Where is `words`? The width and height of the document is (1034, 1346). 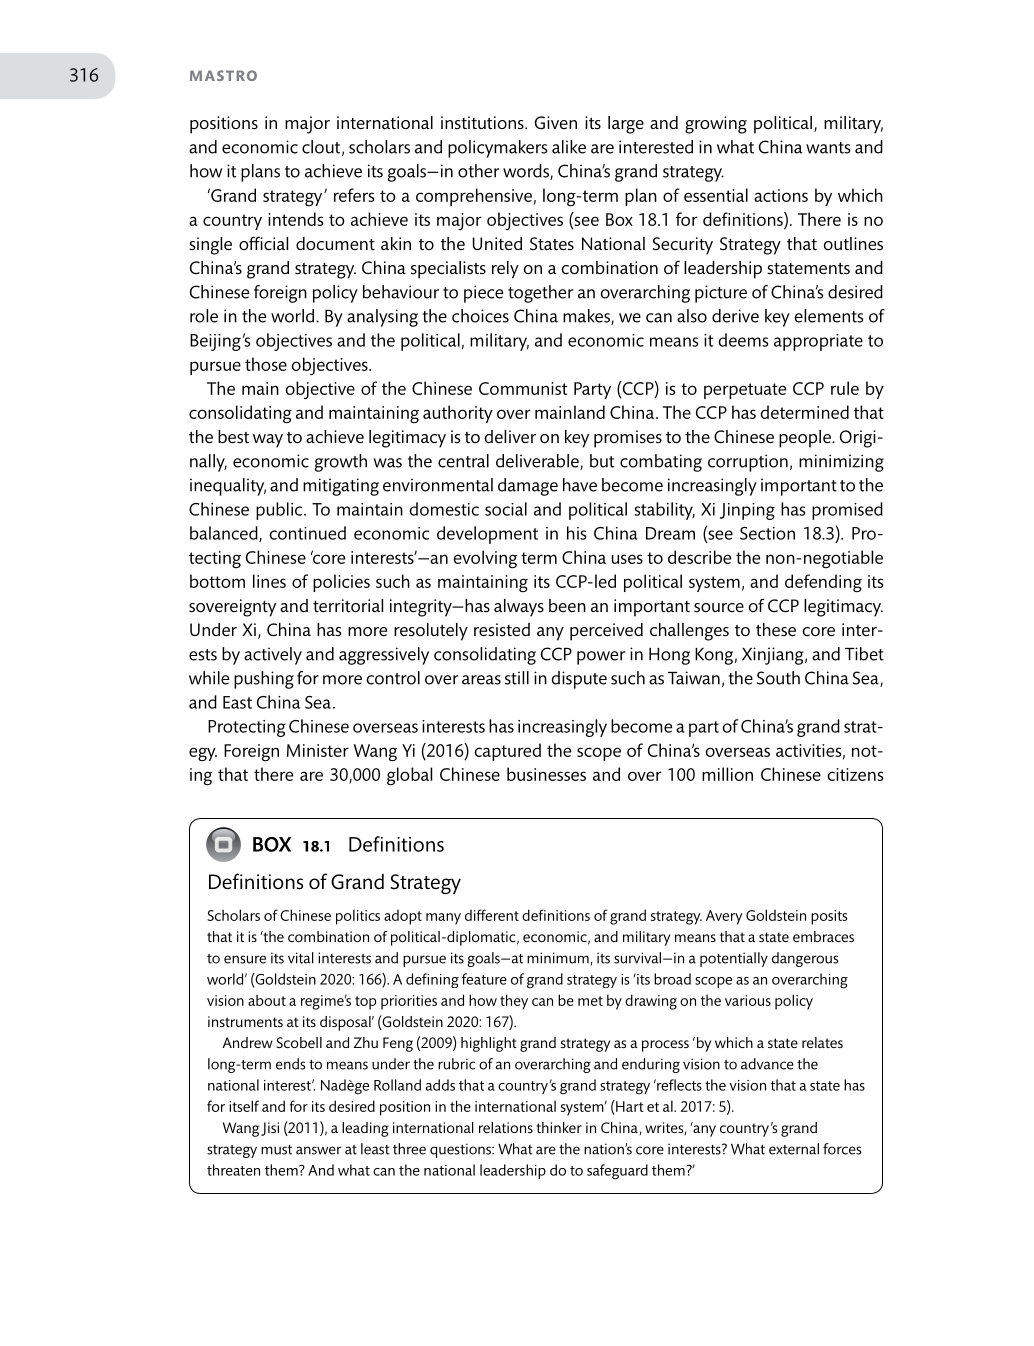 words is located at coordinates (527, 172).
